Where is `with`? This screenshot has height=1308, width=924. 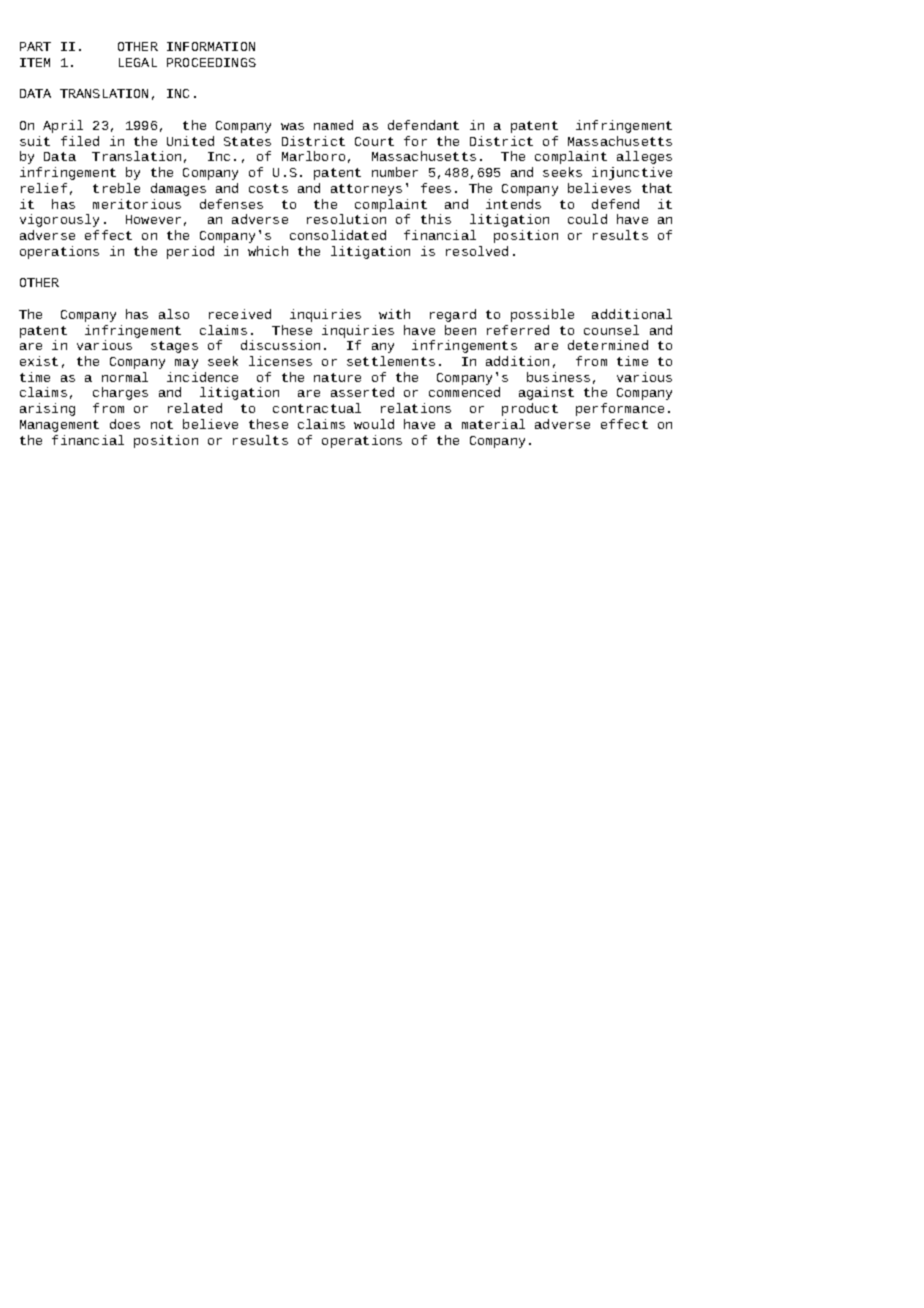
with is located at coordinates (394, 314).
